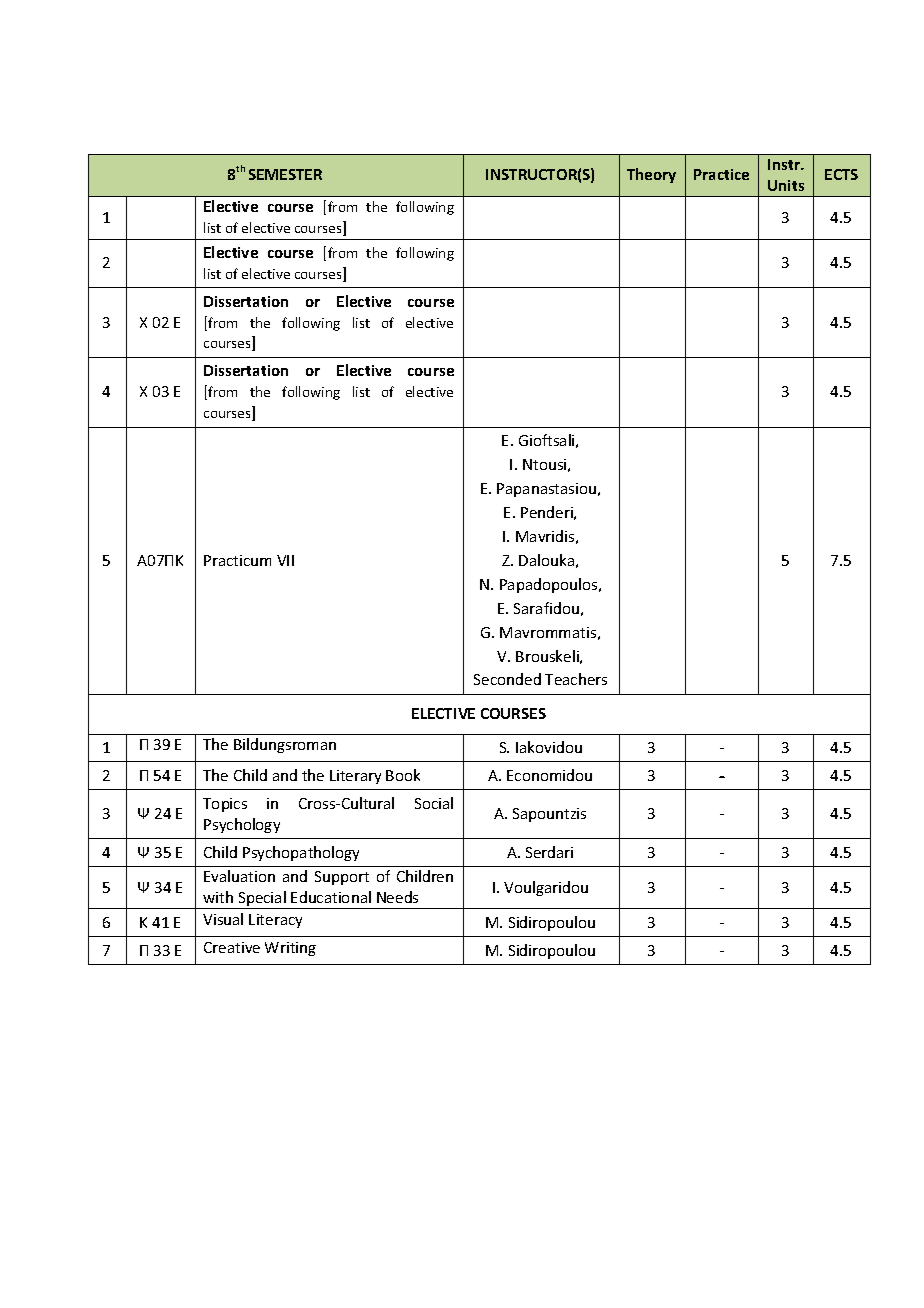  I want to click on Practice, so click(721, 174).
